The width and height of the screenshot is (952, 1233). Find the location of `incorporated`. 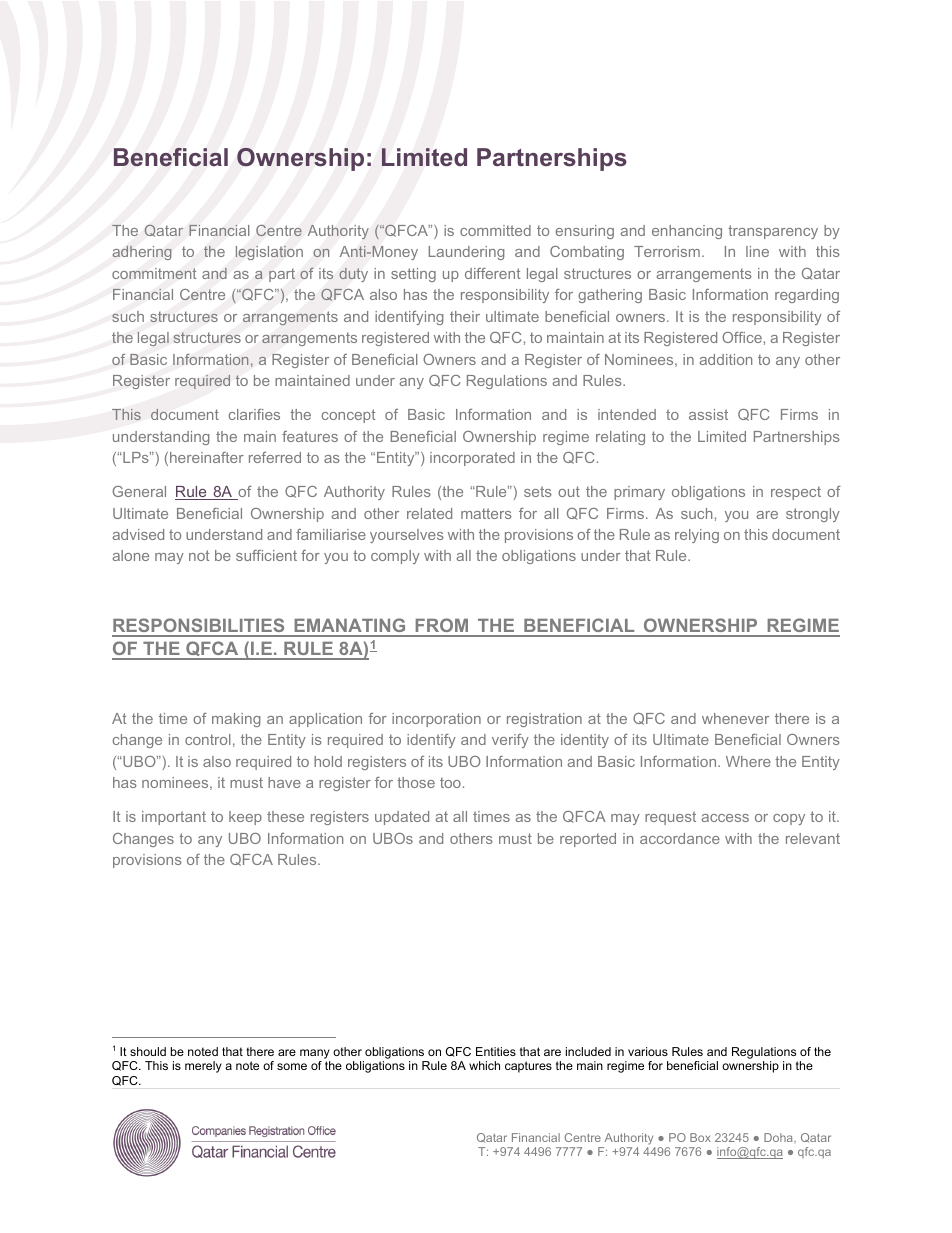

incorporated is located at coordinates (472, 459).
